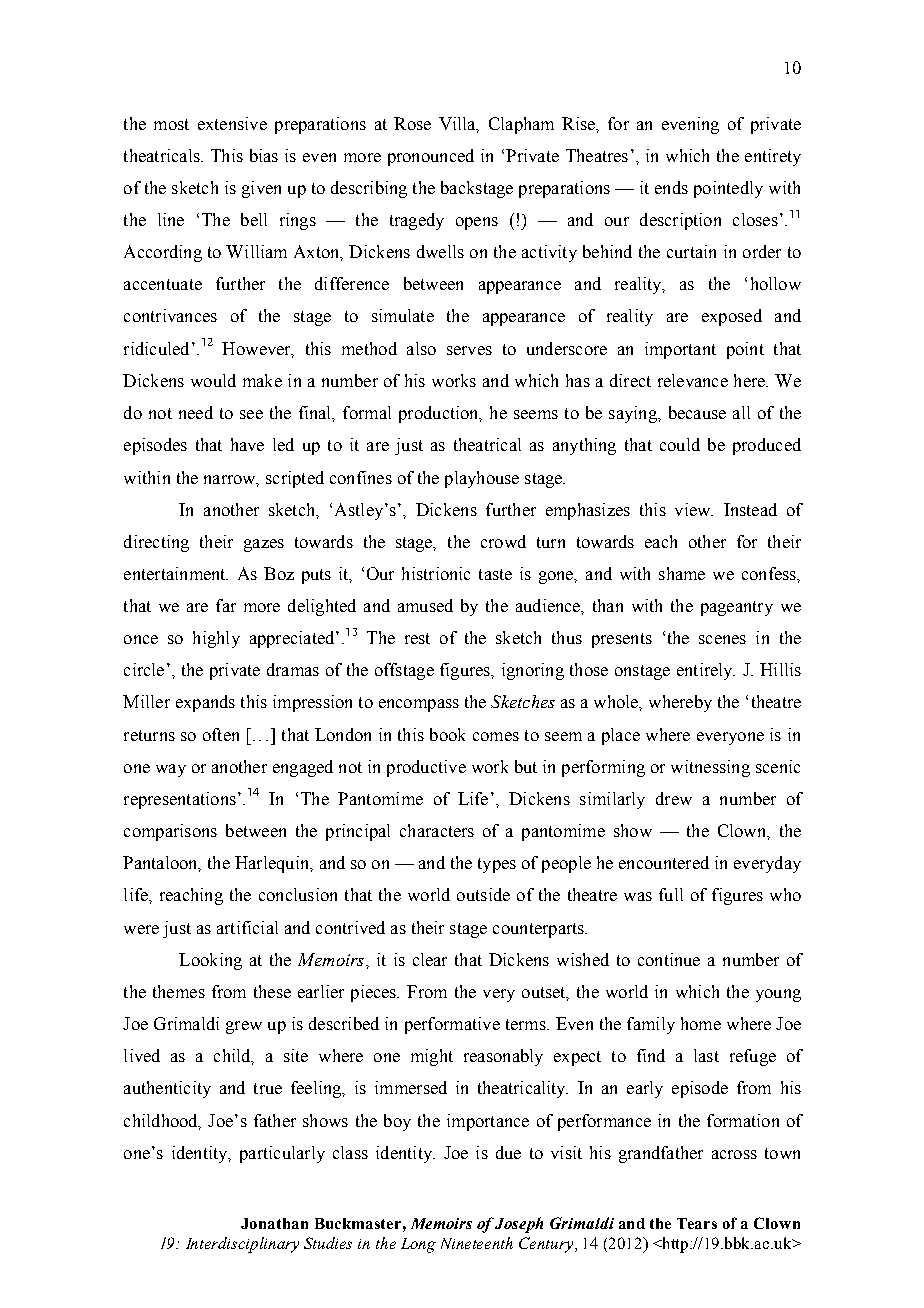 The width and height of the document is (924, 1308). I want to click on entirely, so click(706, 671).
